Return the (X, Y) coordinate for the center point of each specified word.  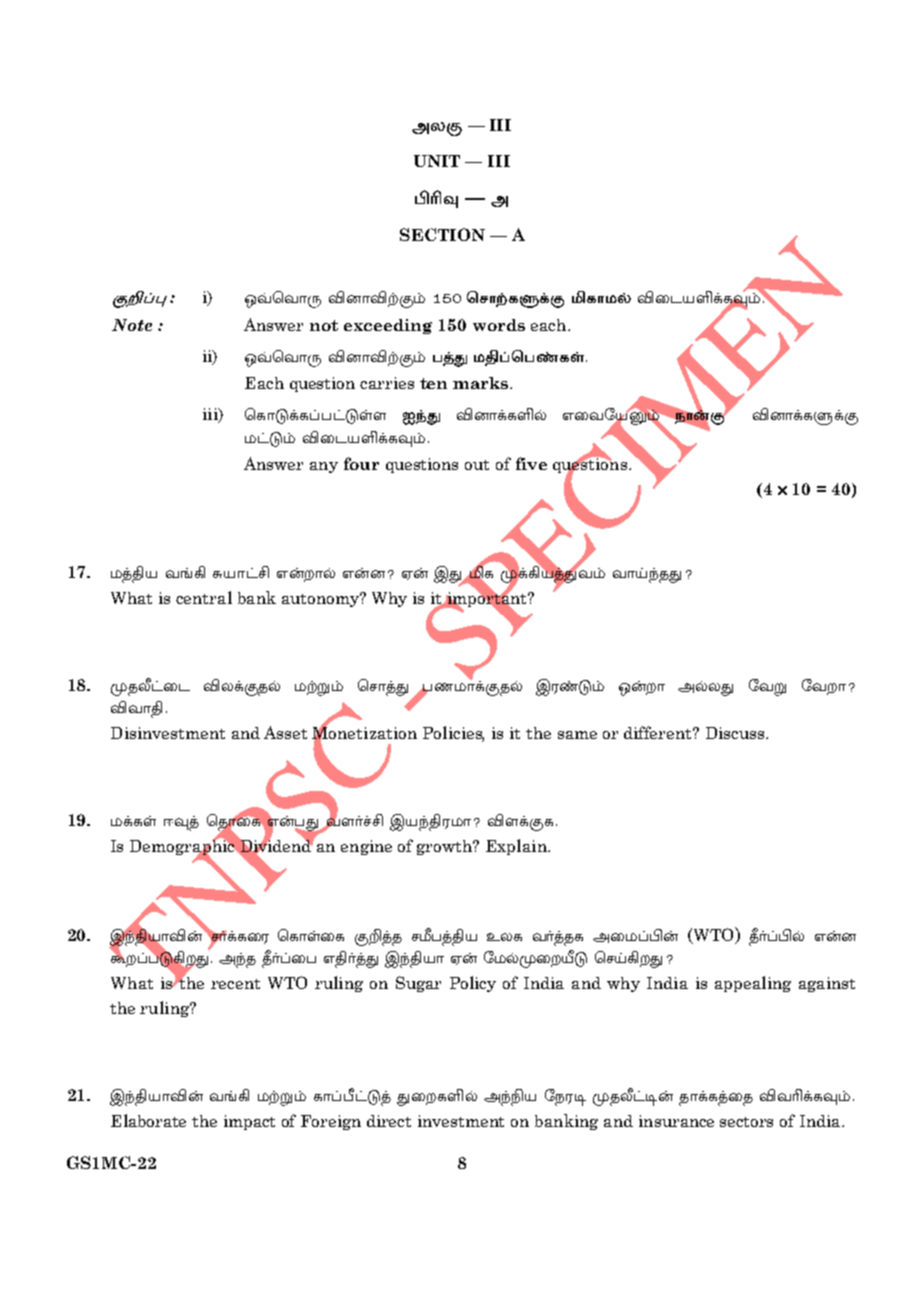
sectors (746, 1122)
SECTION (442, 234)
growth (446, 847)
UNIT (437, 161)
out (477, 465)
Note (132, 325)
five (531, 463)
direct (389, 1121)
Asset (285, 732)
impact (249, 1122)
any (324, 467)
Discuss (736, 733)
